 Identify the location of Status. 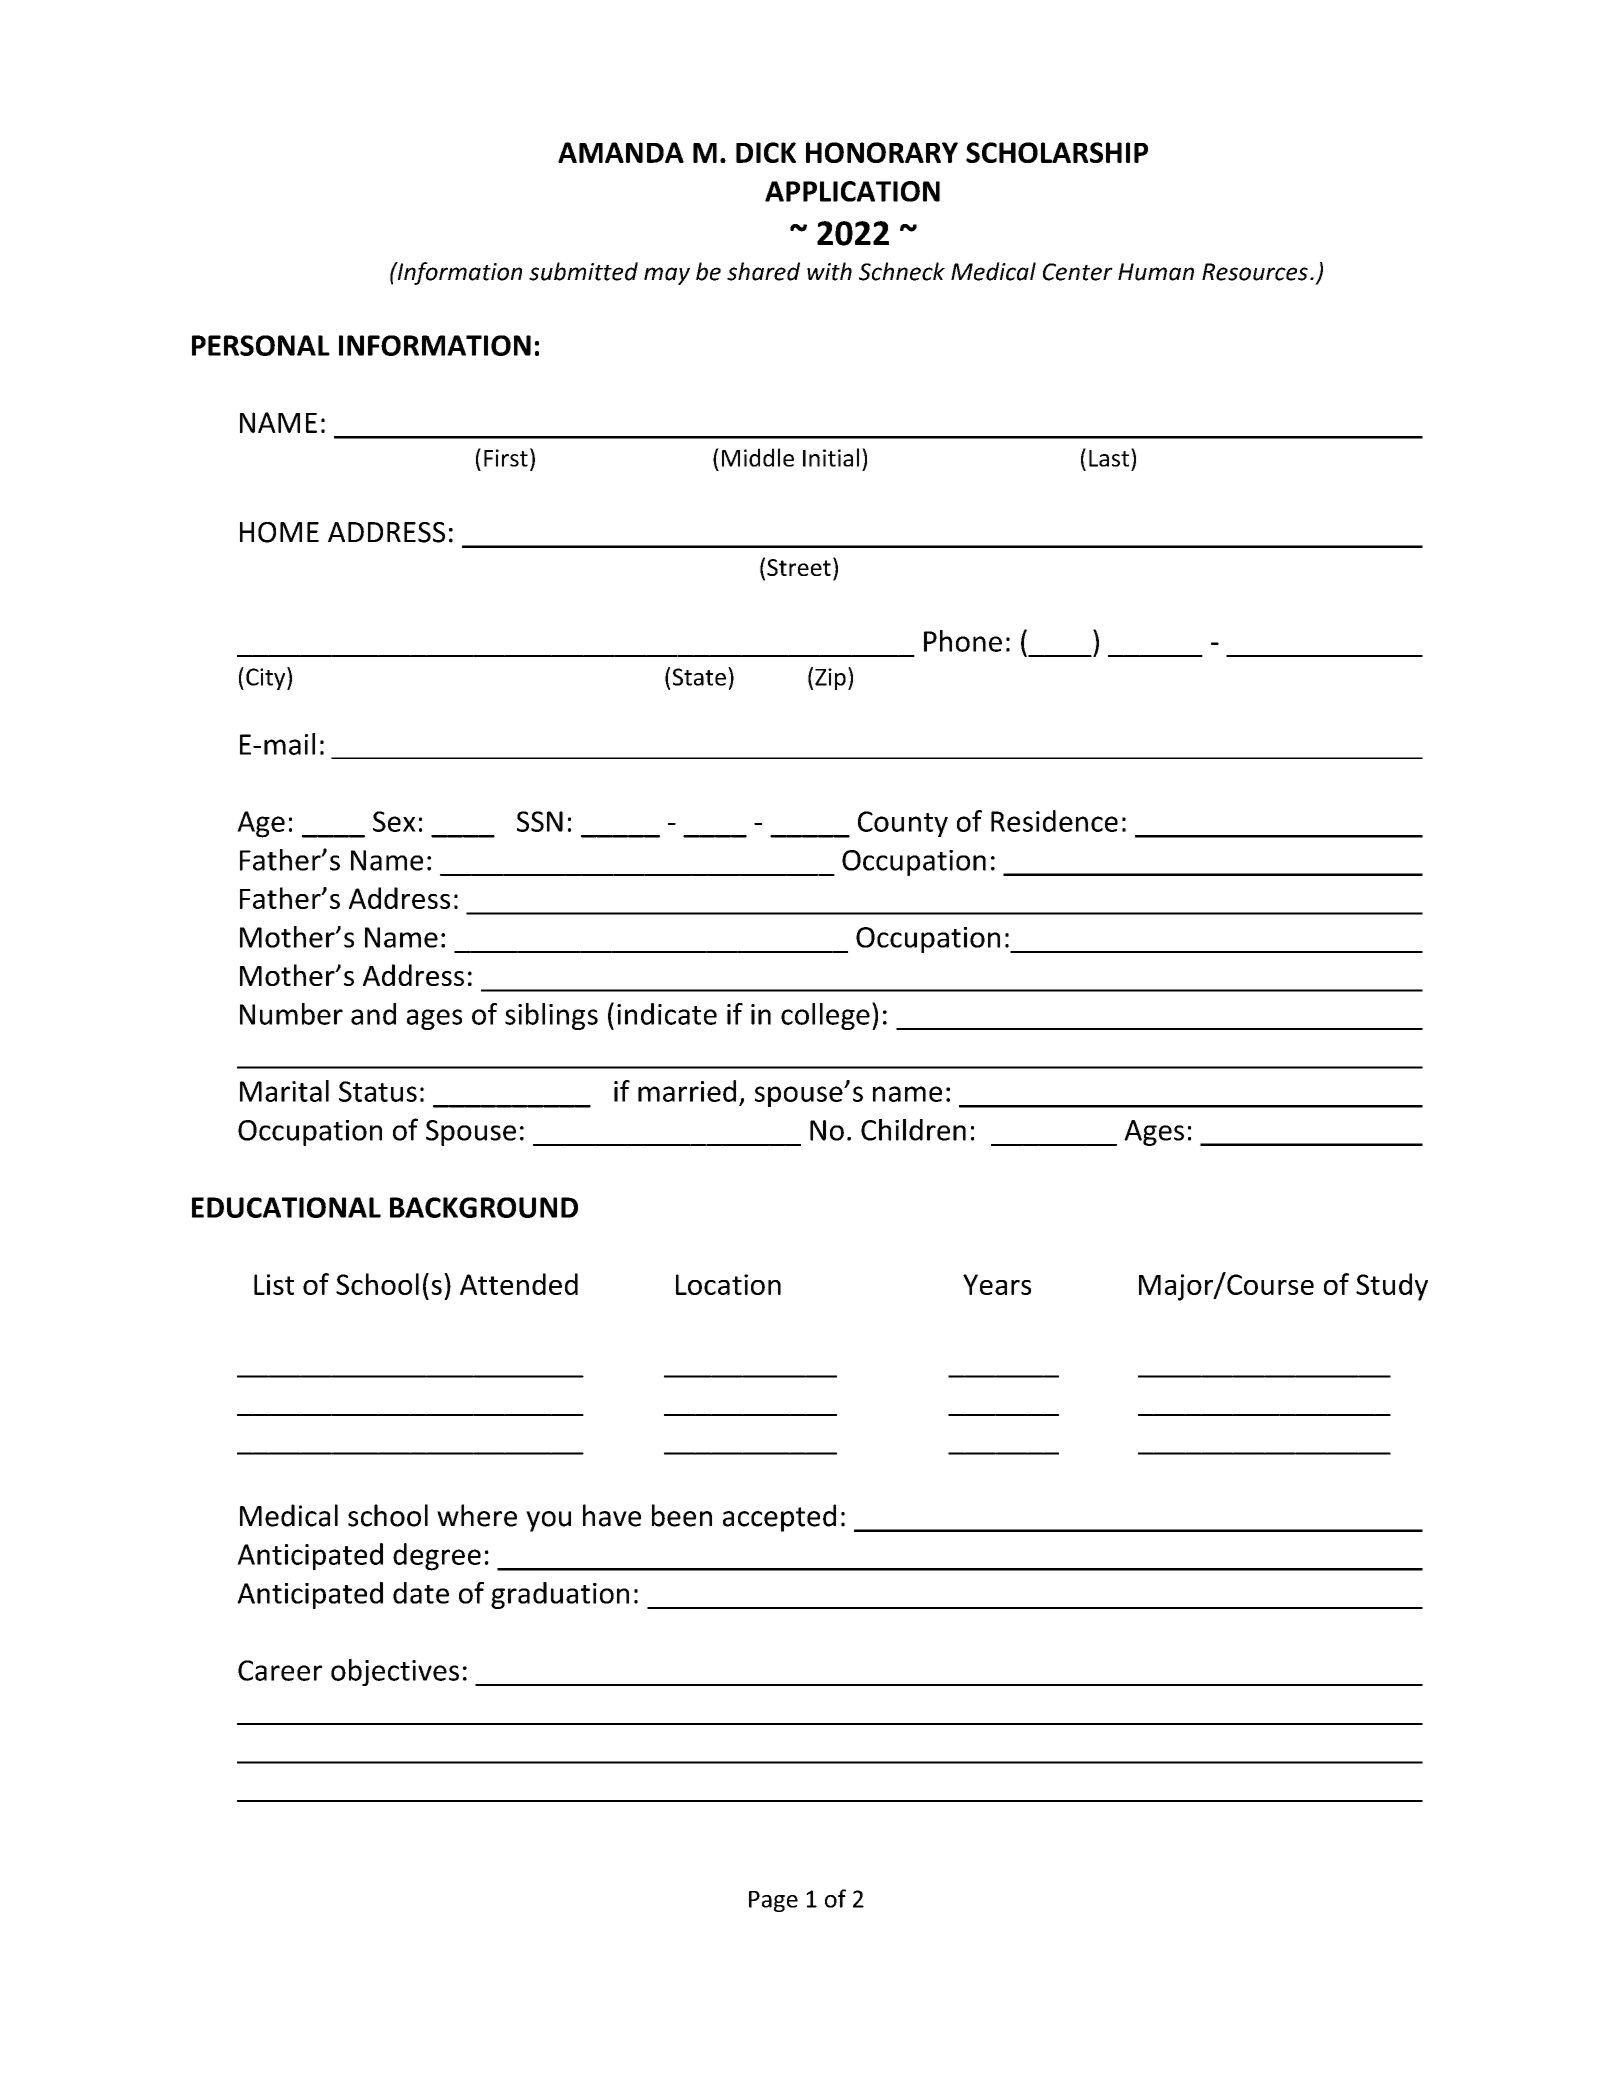
(378, 1091).
